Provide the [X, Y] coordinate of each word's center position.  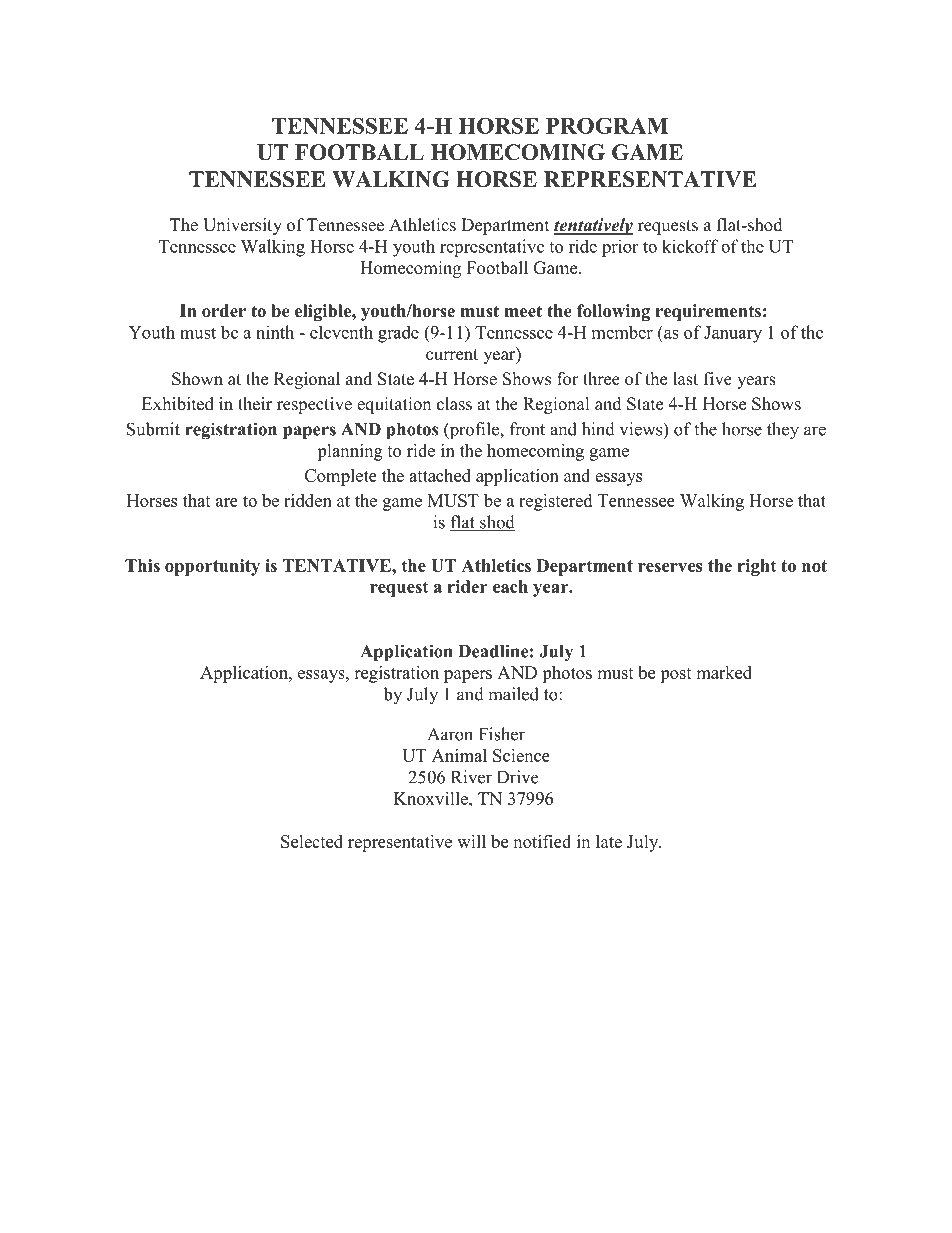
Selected [312, 841]
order [224, 311]
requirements [708, 312]
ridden [308, 500]
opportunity [212, 567]
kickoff [690, 246]
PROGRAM [607, 125]
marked [724, 672]
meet [523, 311]
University [242, 226]
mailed [513, 694]
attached [440, 475]
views [642, 430]
